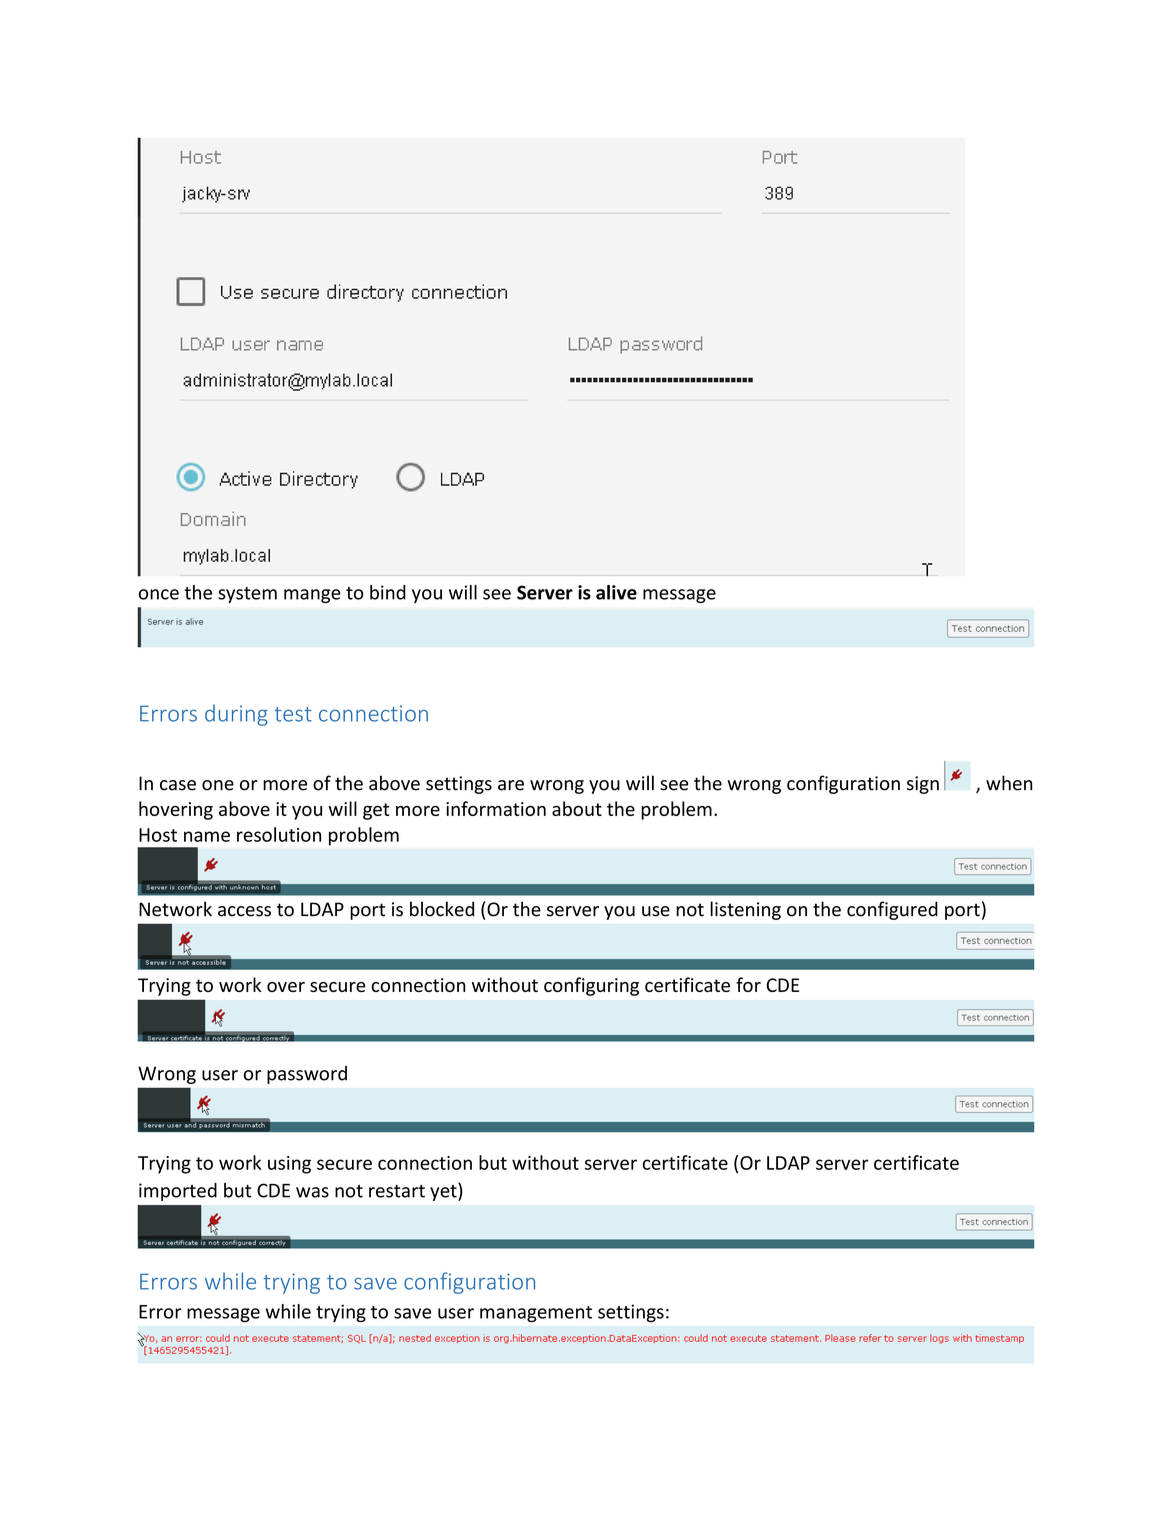 The image size is (1172, 1517). Describe the element at coordinates (312, 1192) in the screenshot. I see `was` at that location.
